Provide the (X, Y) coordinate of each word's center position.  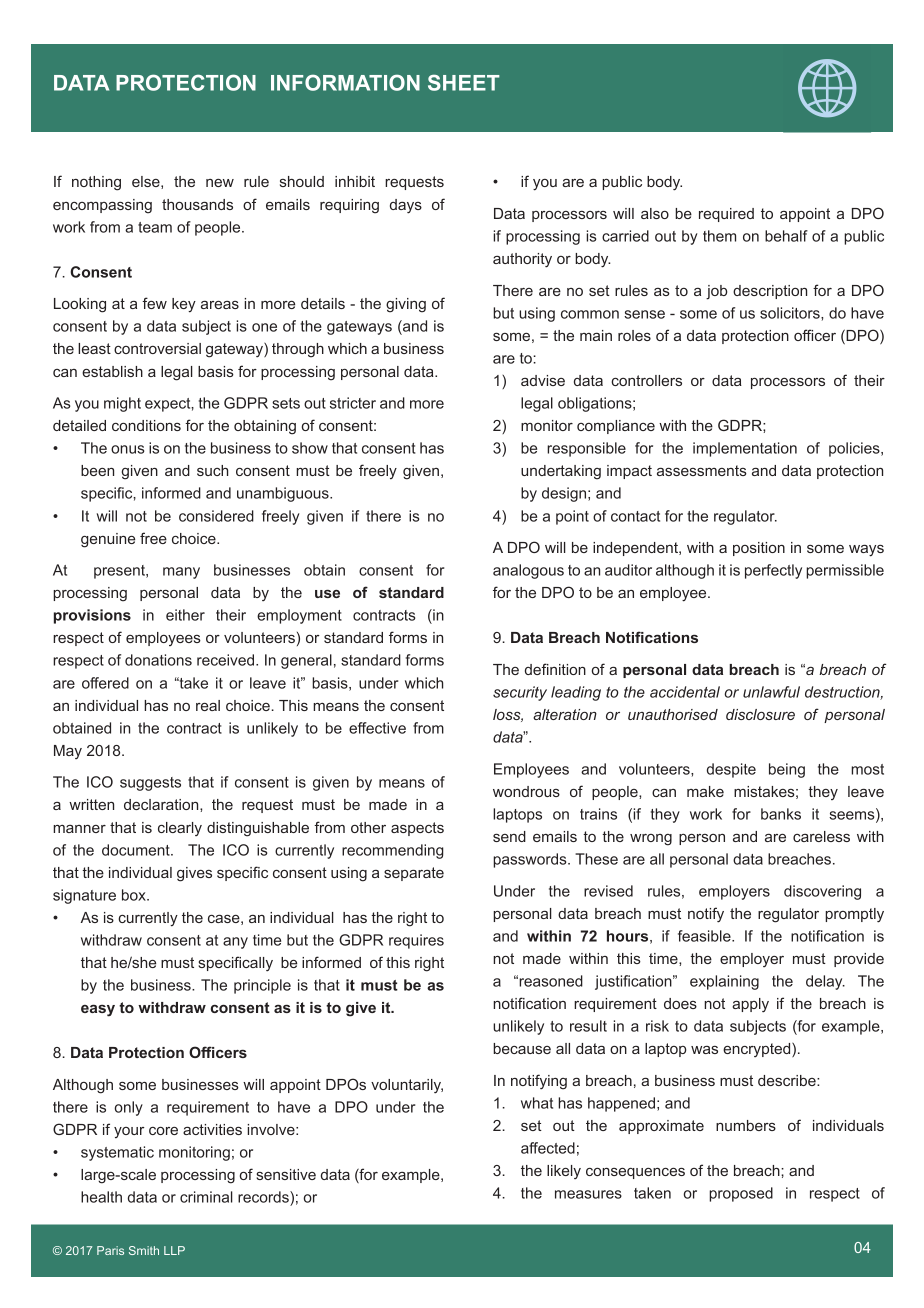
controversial (157, 348)
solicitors (791, 313)
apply (750, 1005)
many (181, 573)
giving (406, 305)
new (220, 183)
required (726, 215)
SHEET (464, 82)
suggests (150, 784)
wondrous (526, 791)
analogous (528, 571)
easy (98, 1010)
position (759, 549)
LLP (174, 1250)
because (522, 1048)
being (787, 770)
